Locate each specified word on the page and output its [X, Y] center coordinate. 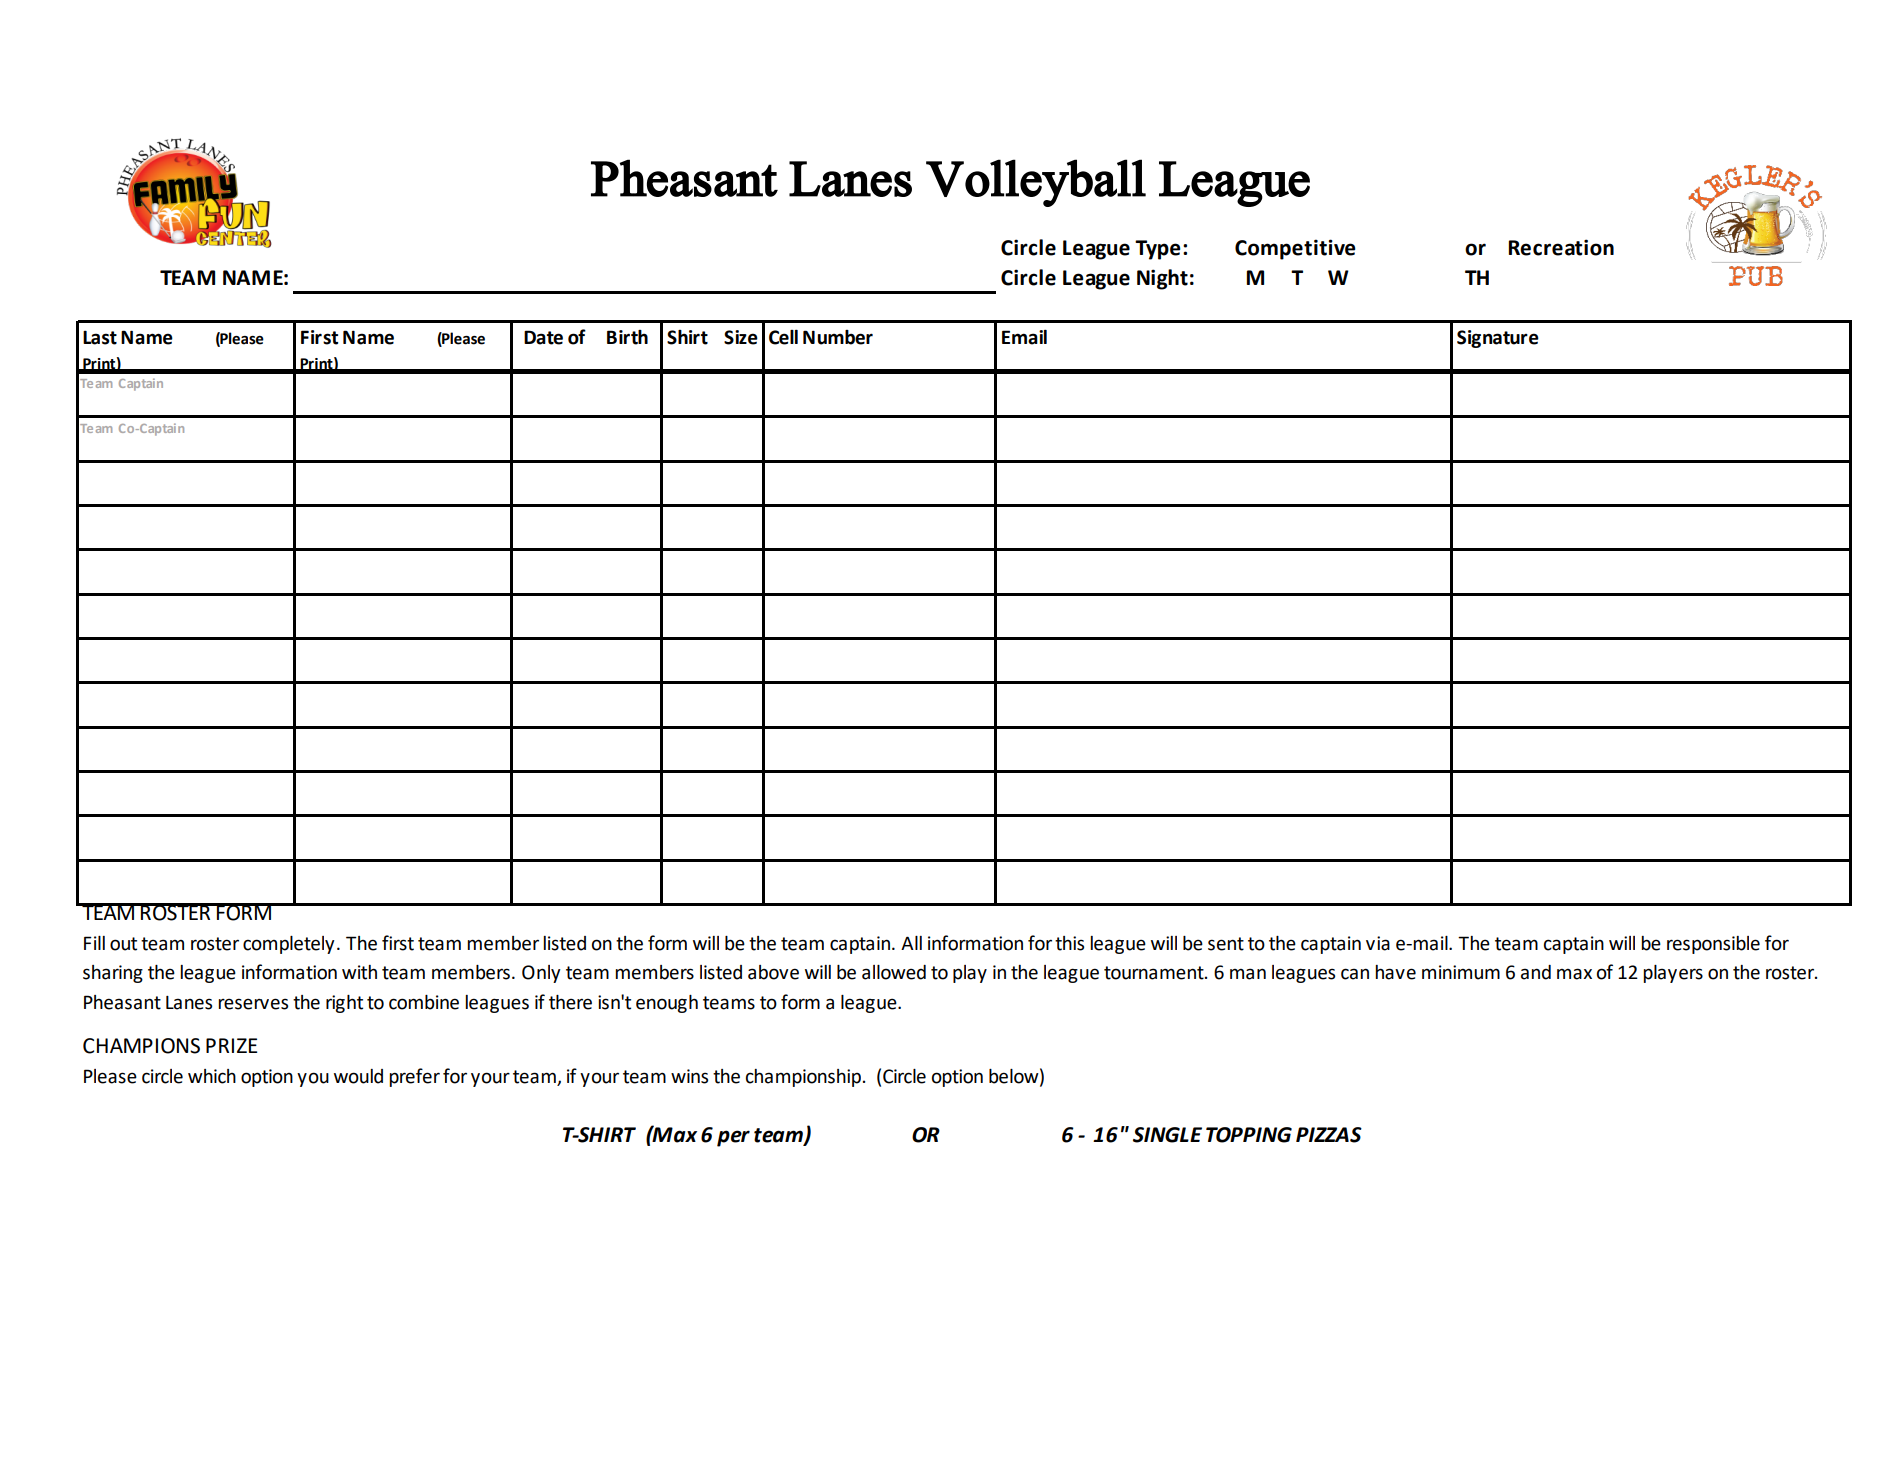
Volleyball [1036, 183]
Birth [627, 337]
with [359, 972]
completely [289, 945]
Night [1162, 279]
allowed [894, 972]
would [358, 1076]
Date [543, 337]
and [1536, 972]
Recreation [1561, 247]
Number [838, 337]
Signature [1498, 339]
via [1378, 943]
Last [100, 338]
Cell [783, 337]
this [1069, 943]
